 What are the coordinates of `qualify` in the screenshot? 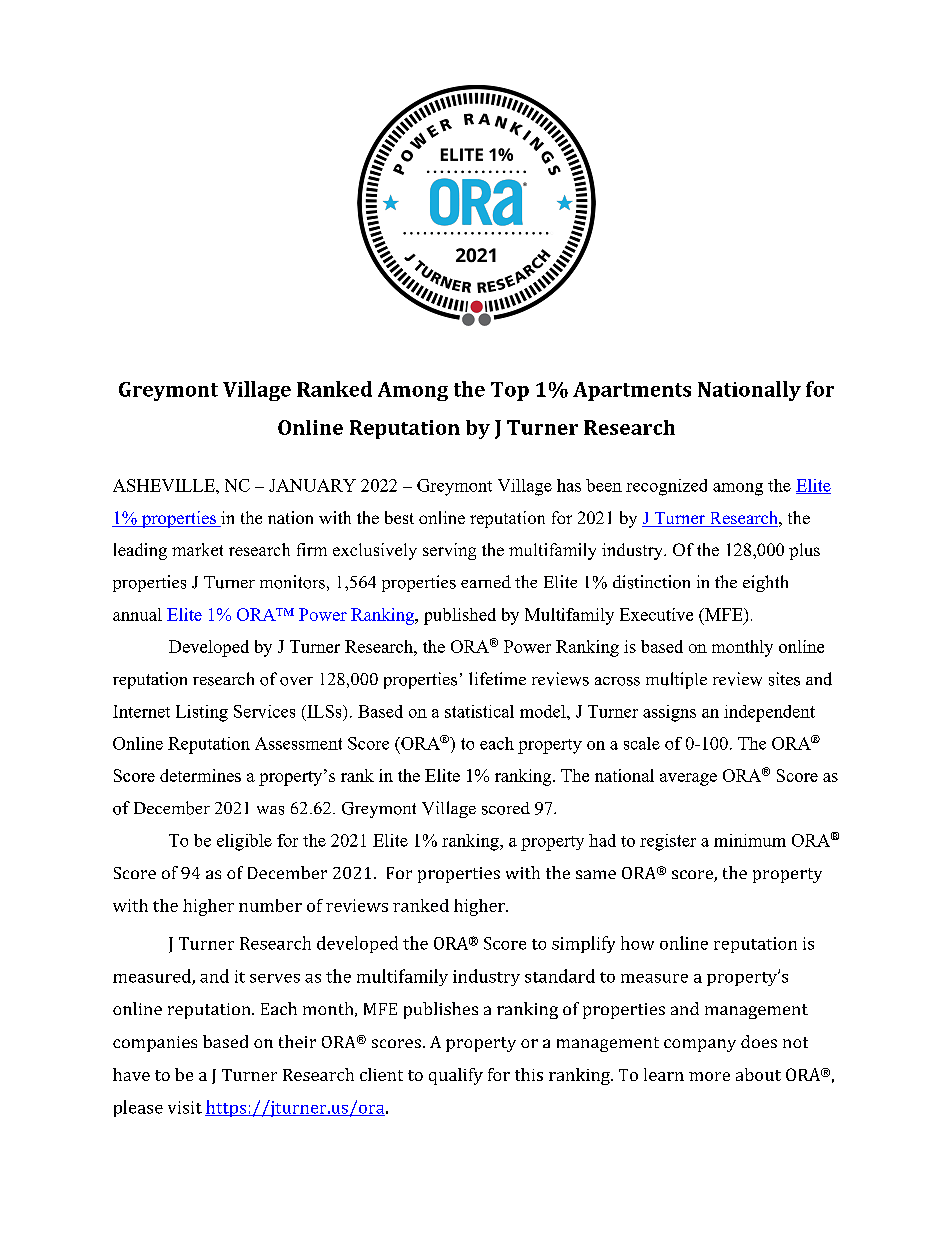 It's located at (456, 1076).
